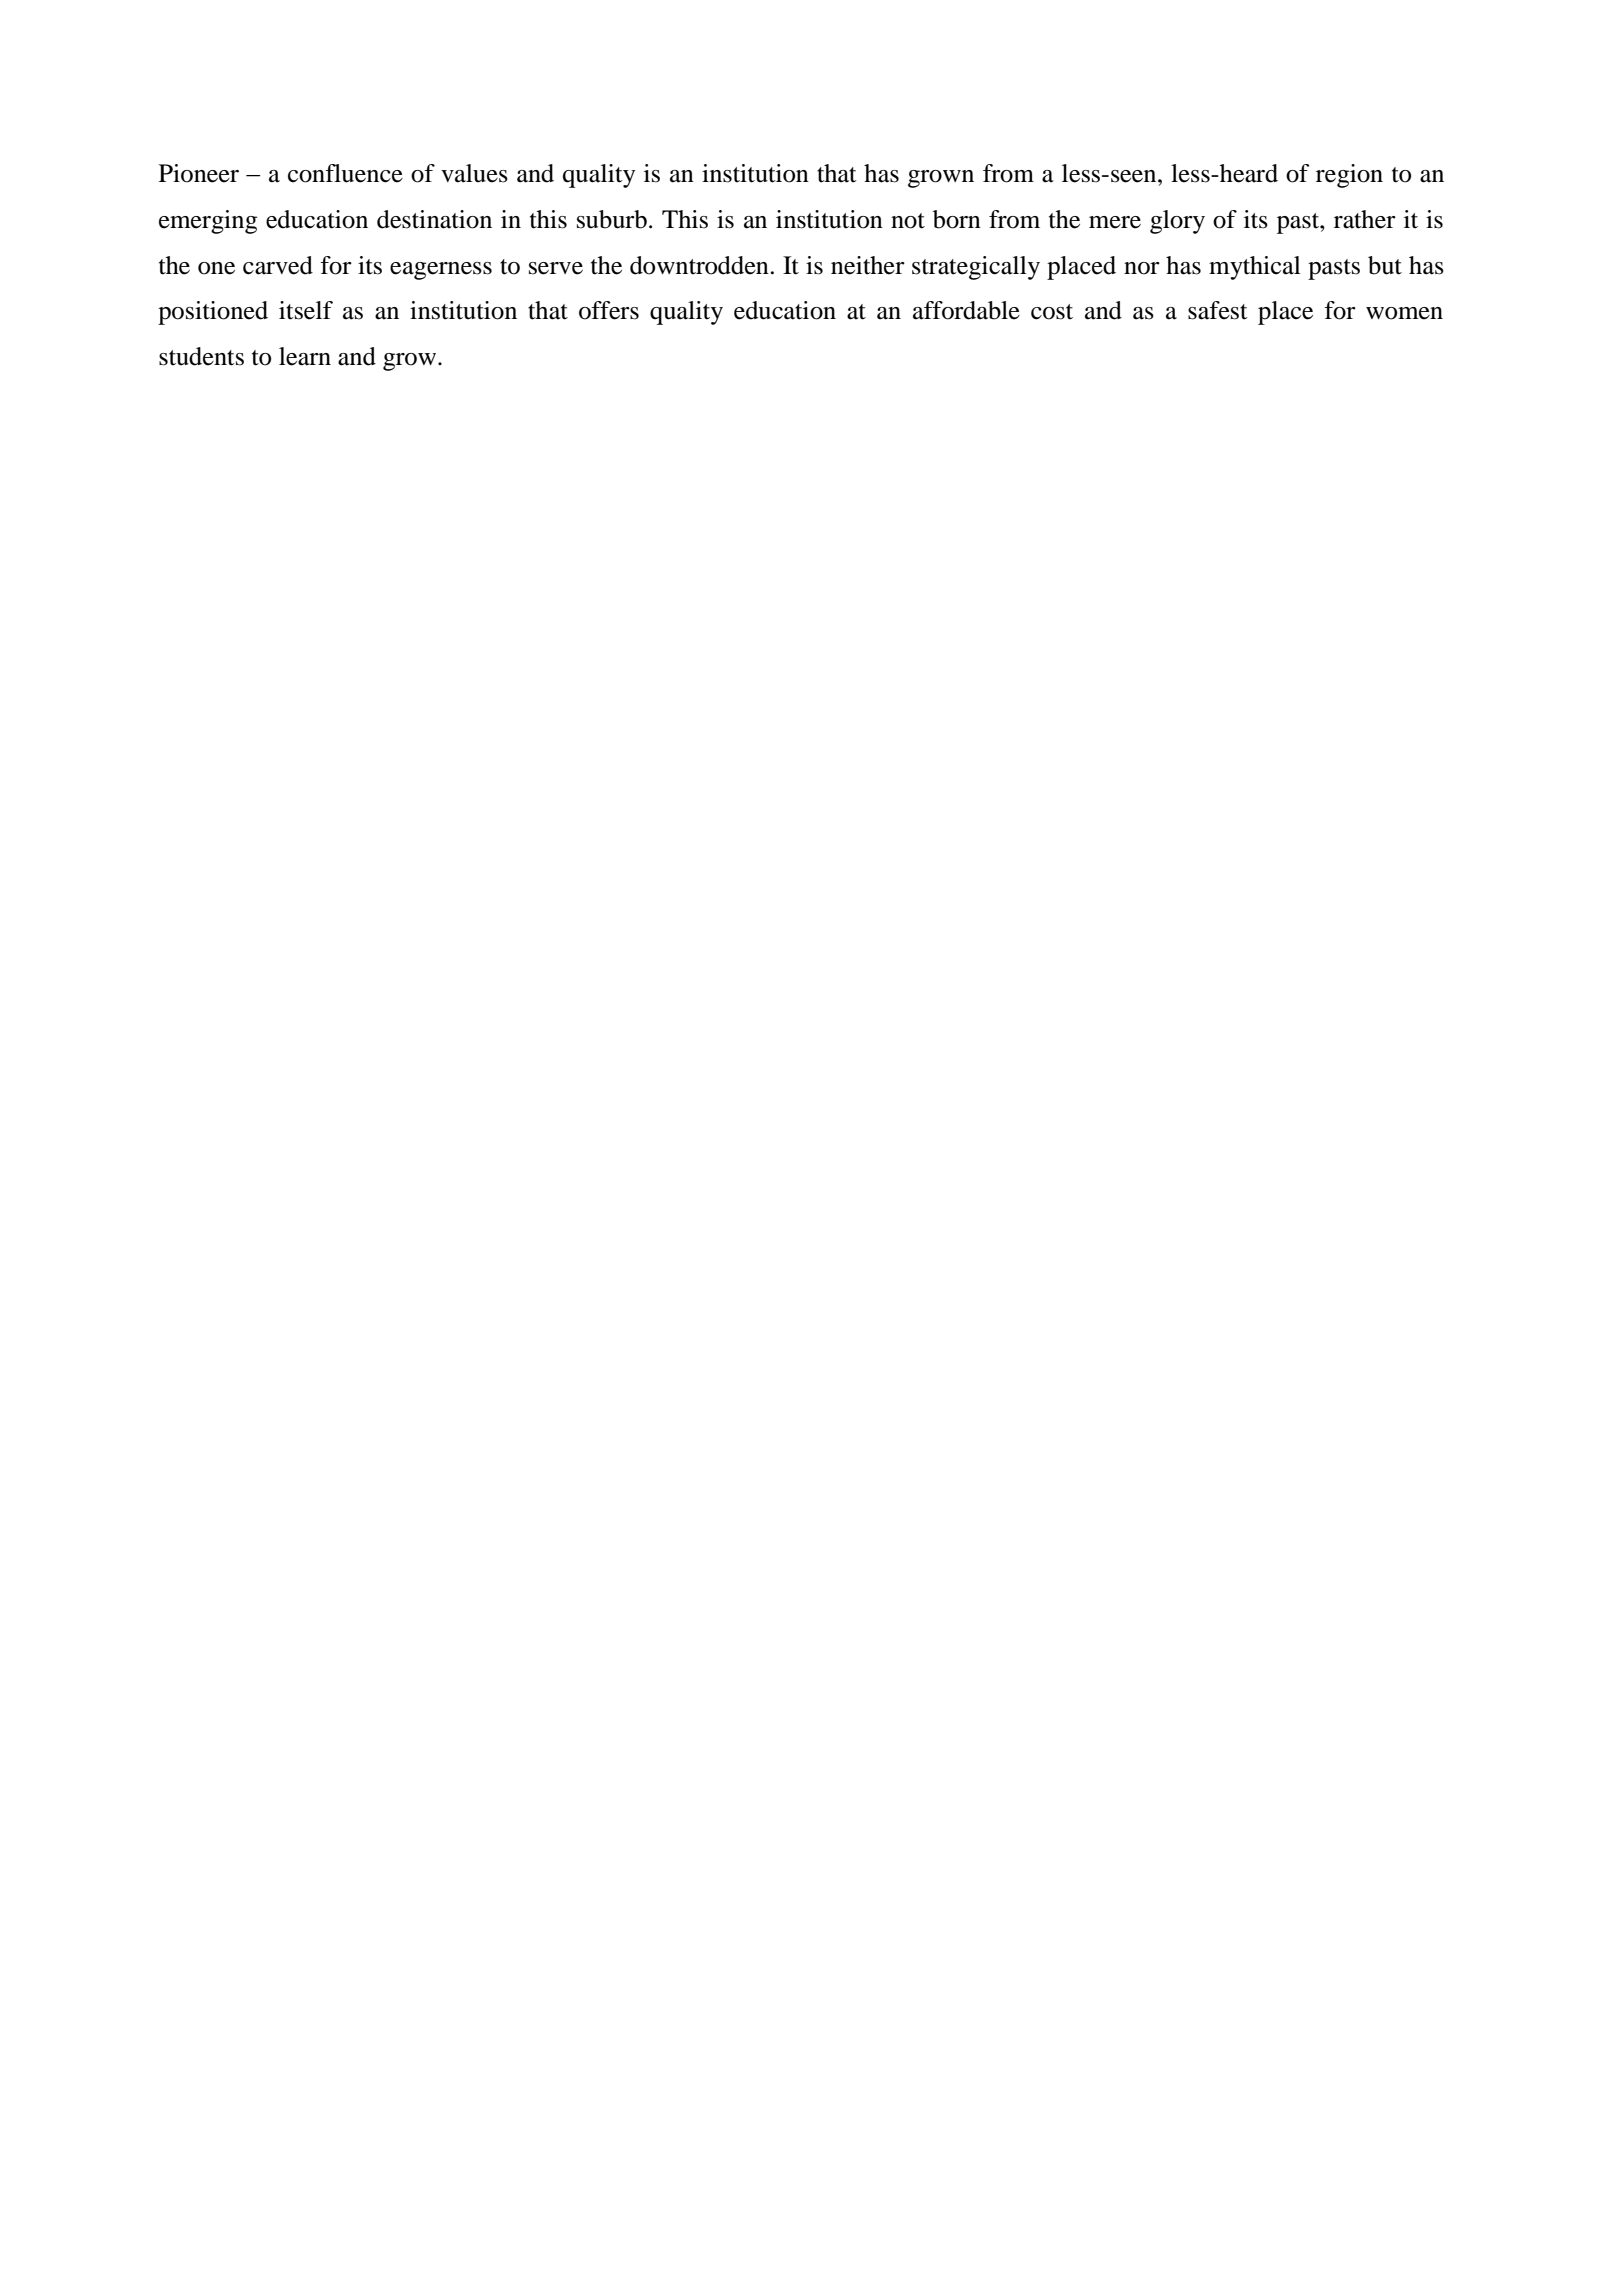 The image size is (1603, 2271). I want to click on offers, so click(609, 310).
